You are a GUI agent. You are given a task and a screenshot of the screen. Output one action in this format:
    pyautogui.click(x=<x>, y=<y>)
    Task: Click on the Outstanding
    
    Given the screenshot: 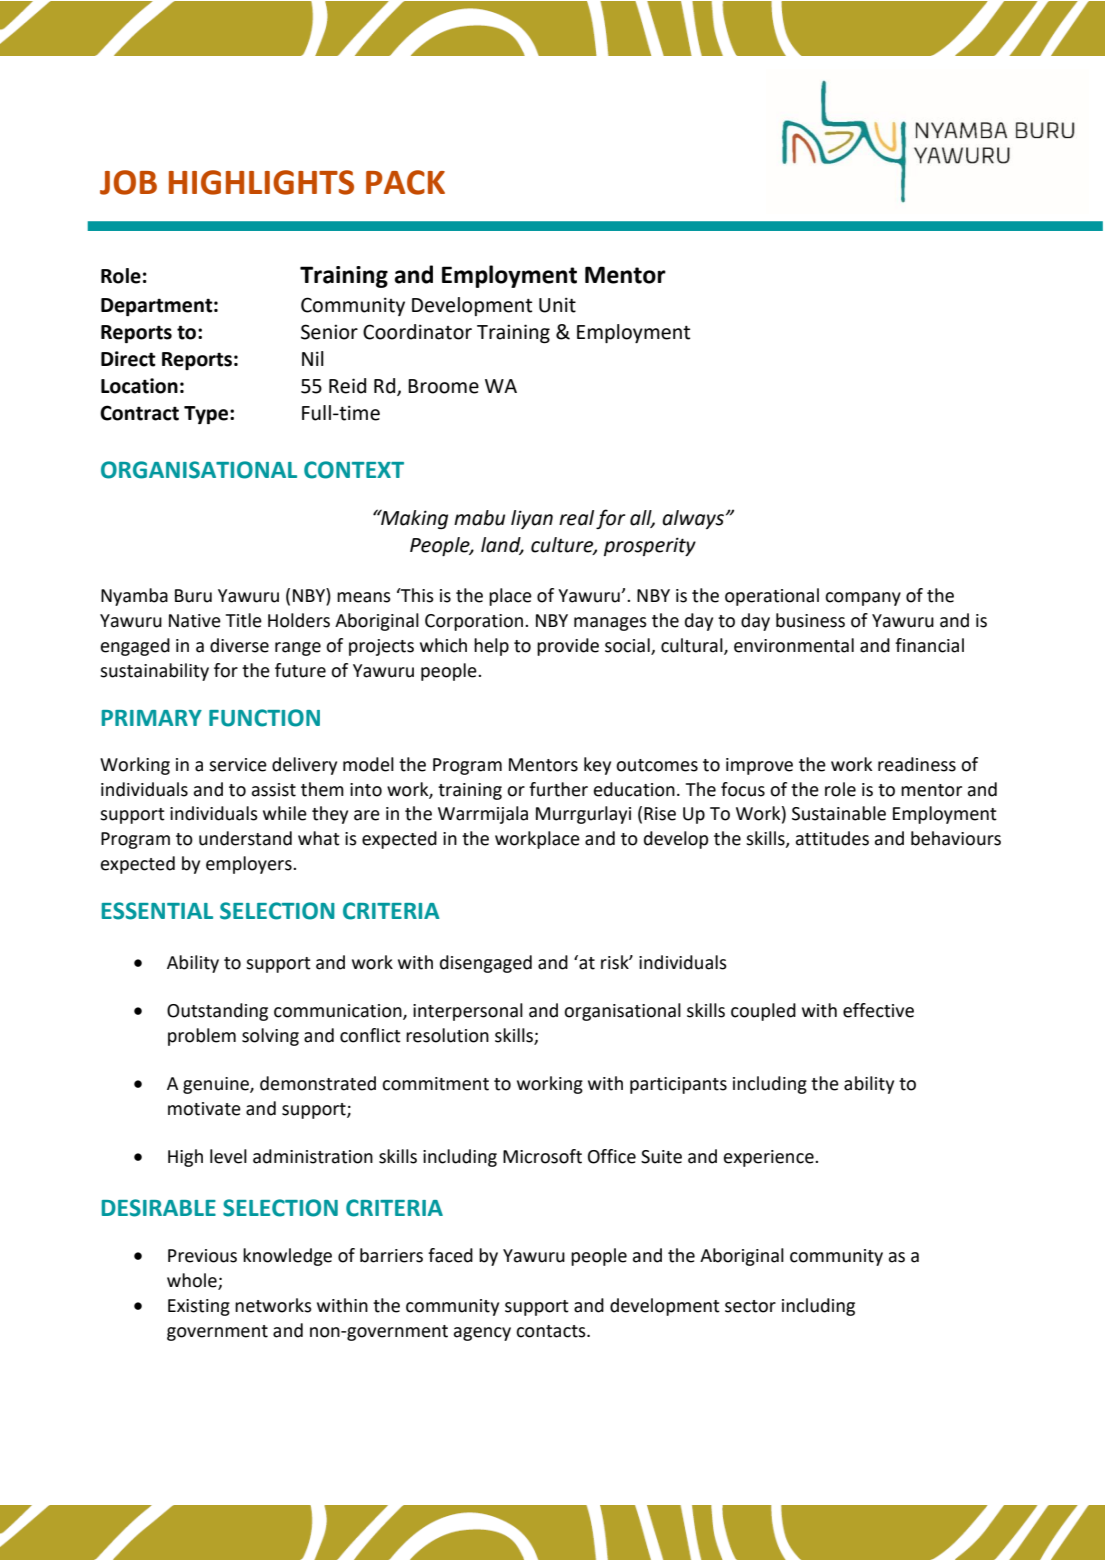 What is the action you would take?
    pyautogui.click(x=217, y=1012)
